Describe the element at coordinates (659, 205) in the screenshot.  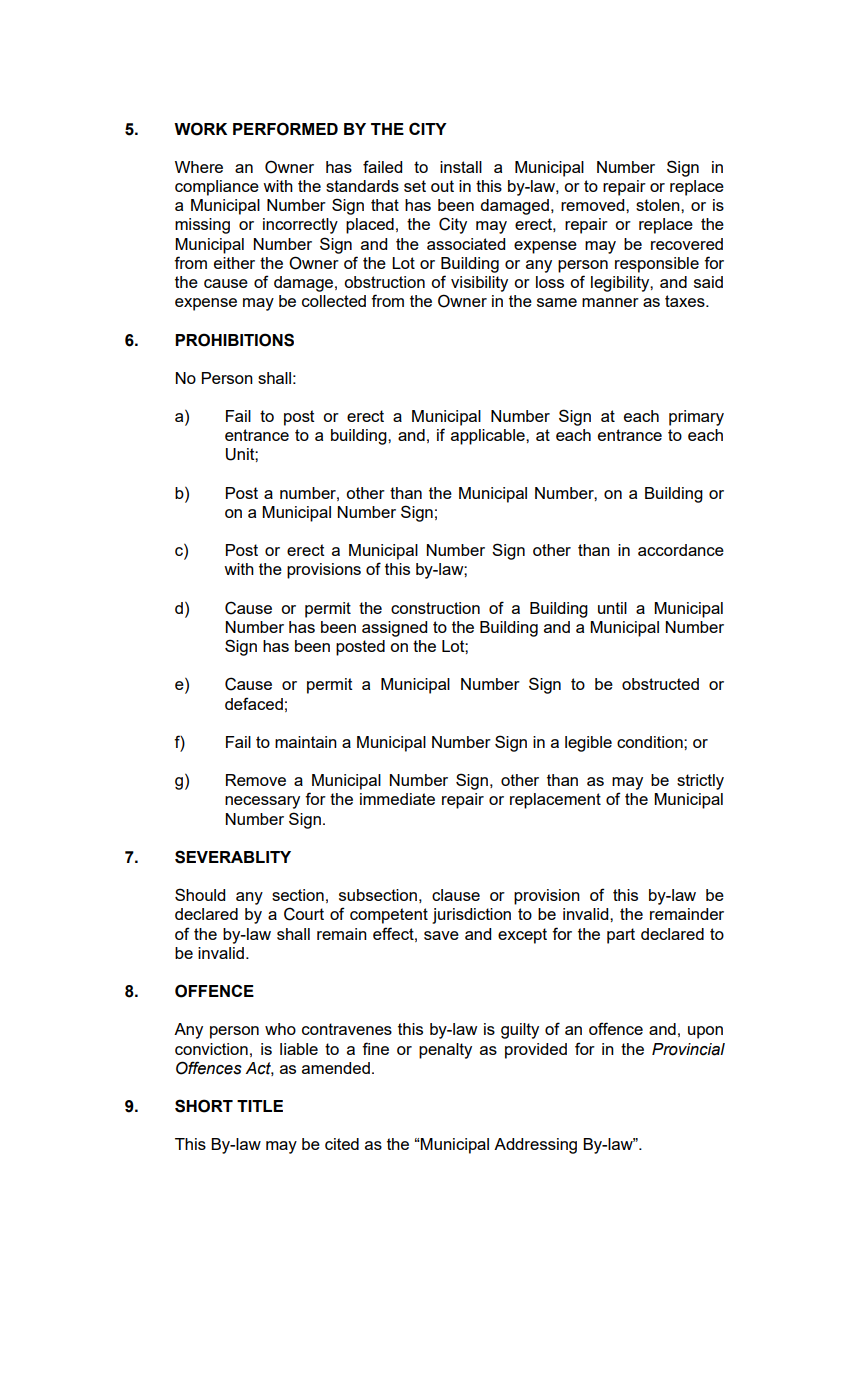
I see `stolen` at that location.
